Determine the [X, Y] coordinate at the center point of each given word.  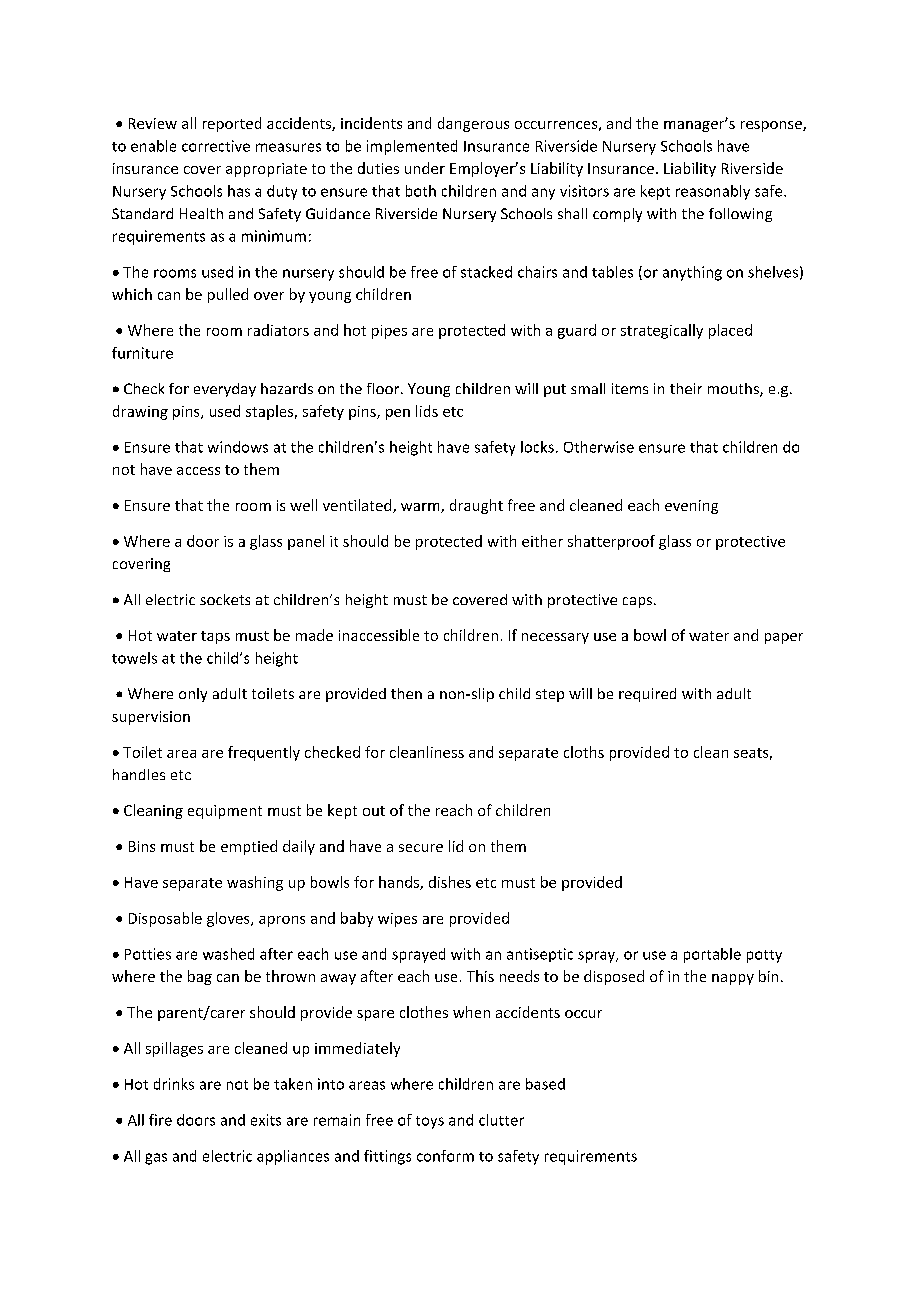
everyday [225, 390]
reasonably [713, 192]
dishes [450, 882]
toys [430, 1122]
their [686, 388]
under [425, 168]
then [406, 693]
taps [215, 637]
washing [255, 883]
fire [160, 1120]
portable [712, 955]
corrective [216, 146]
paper [784, 638]
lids [427, 411]
